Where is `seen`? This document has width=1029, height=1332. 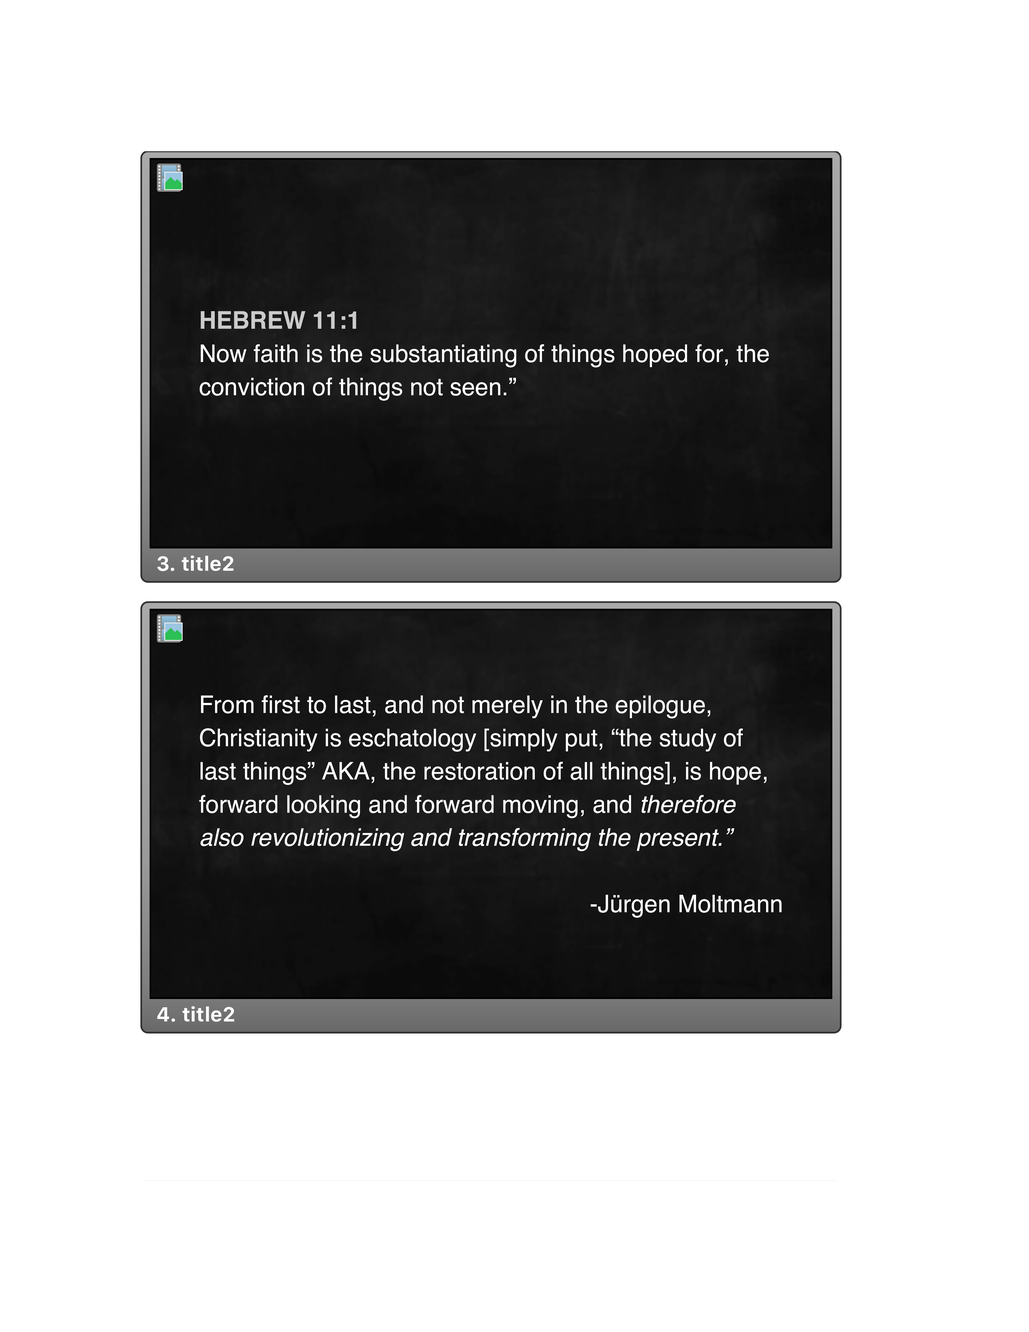
seen is located at coordinates (475, 389).
